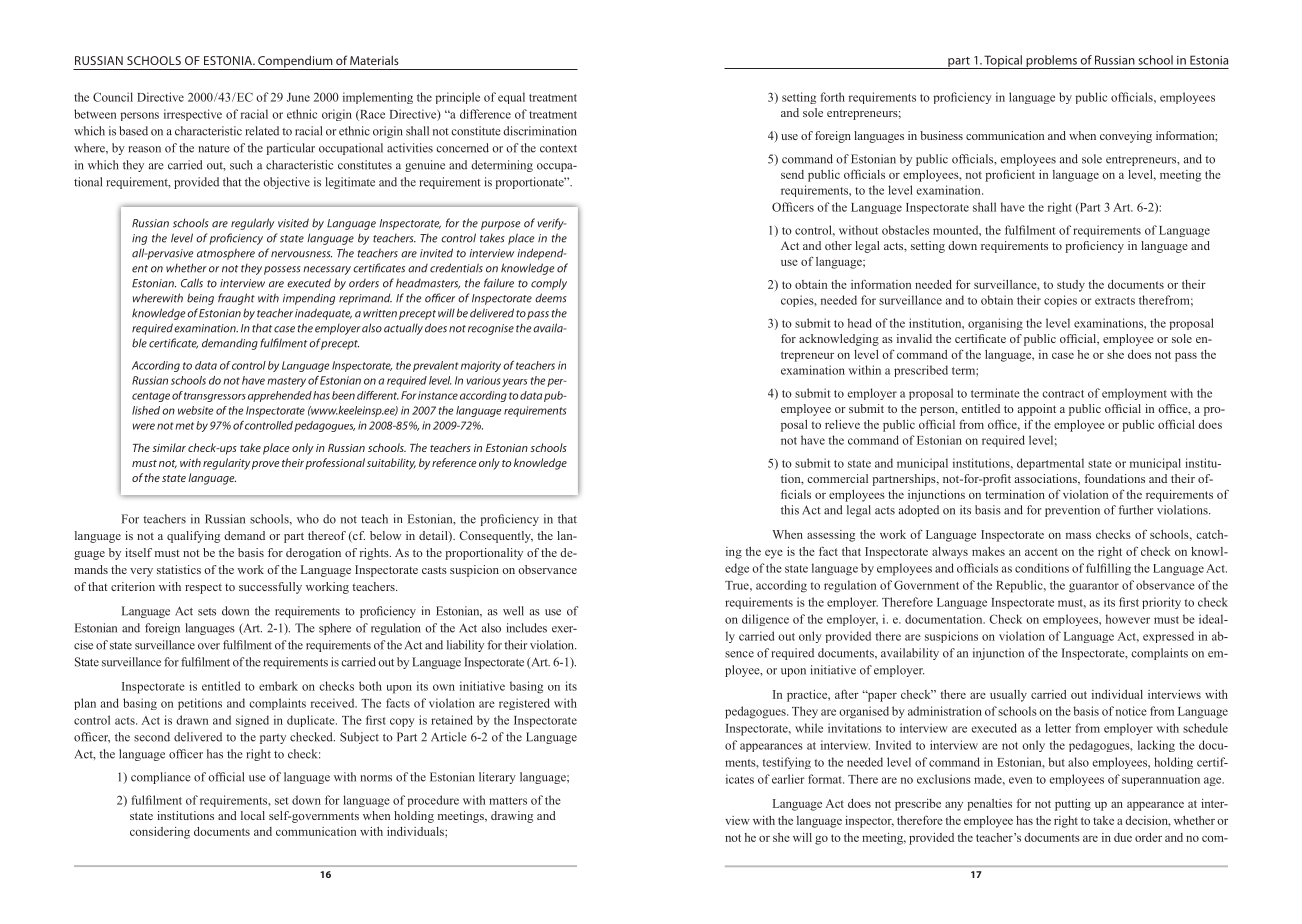  I want to click on putting, so click(1073, 805).
